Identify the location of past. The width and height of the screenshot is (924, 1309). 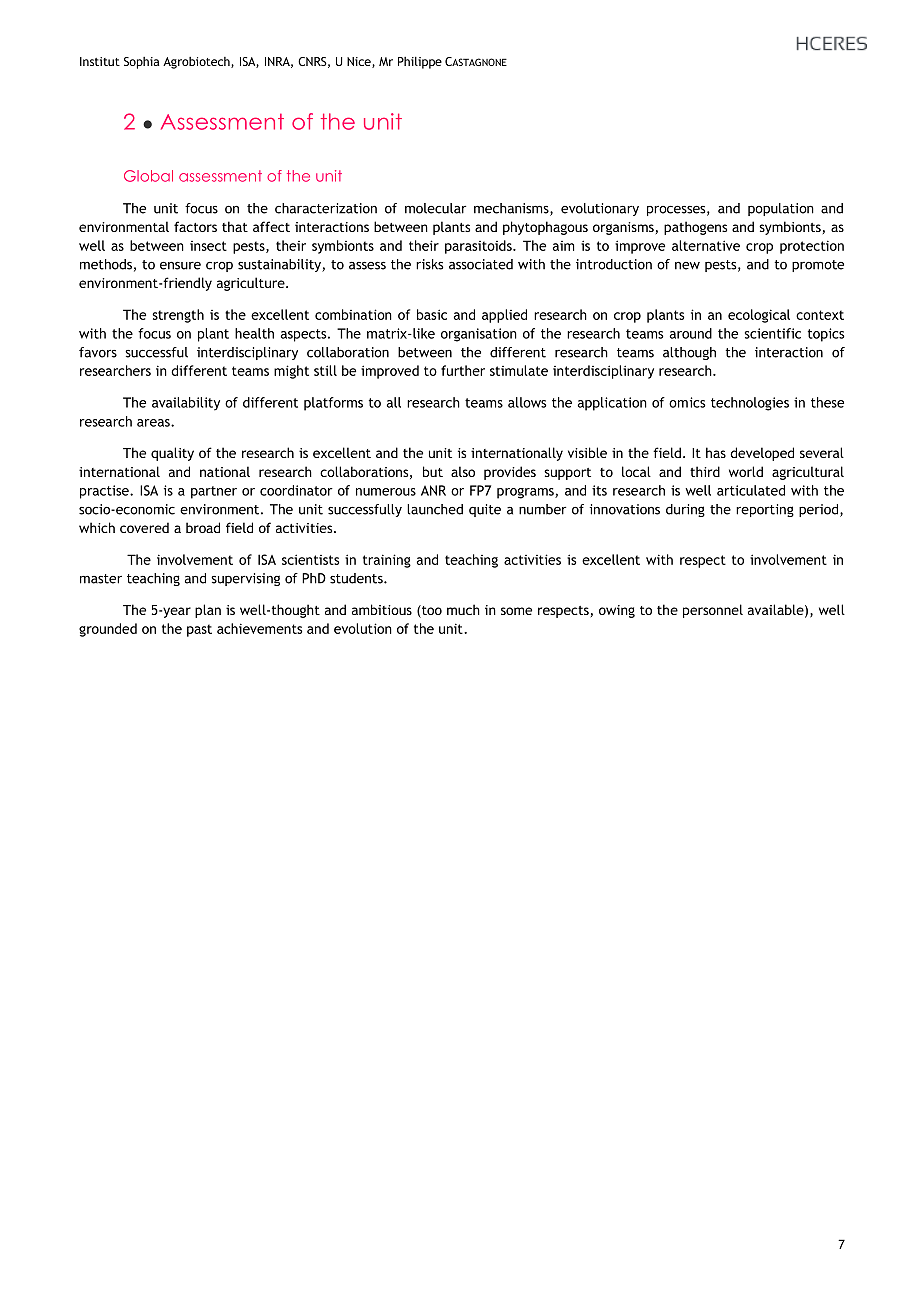
(199, 630).
